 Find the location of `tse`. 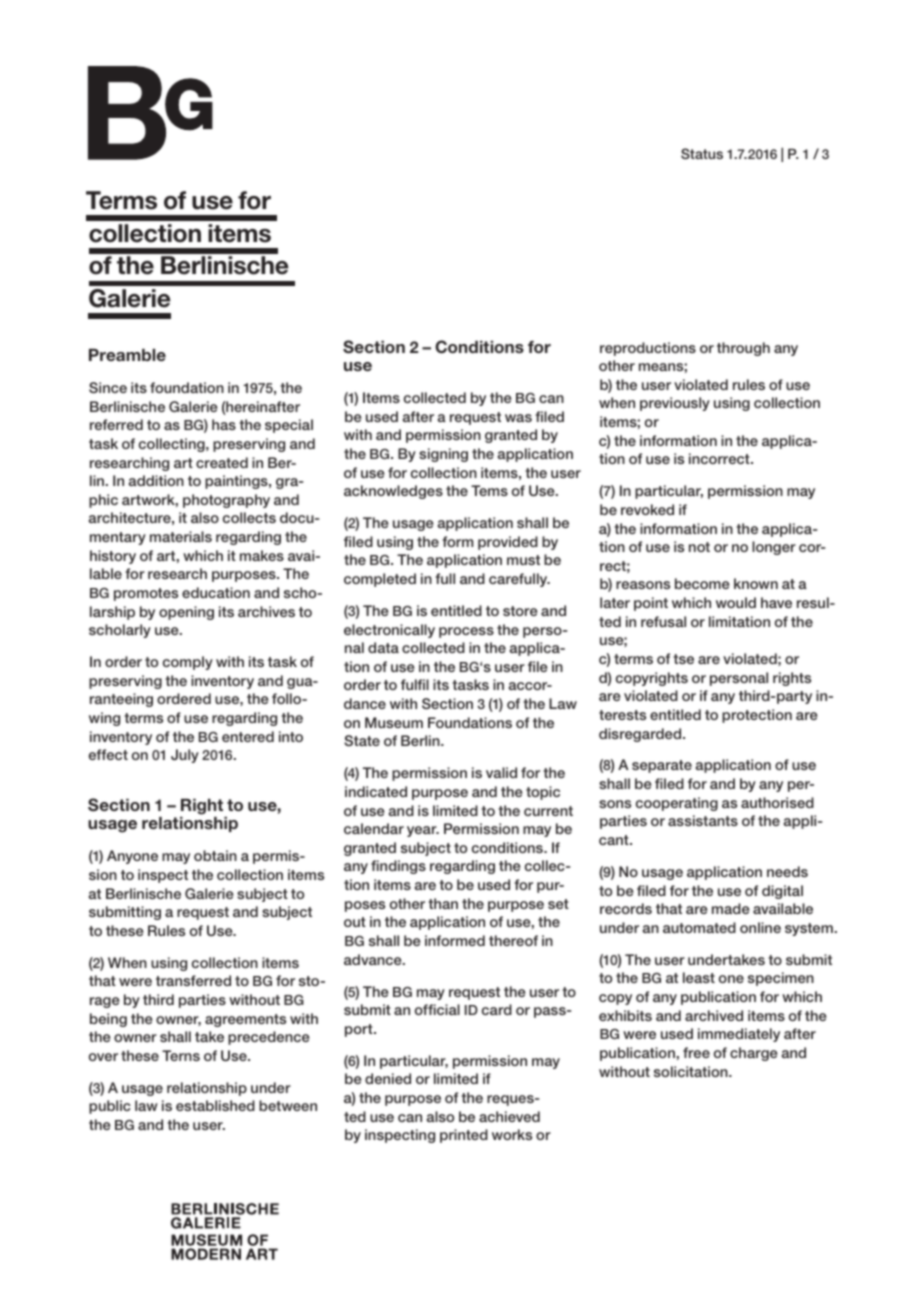

tse is located at coordinates (683, 659).
